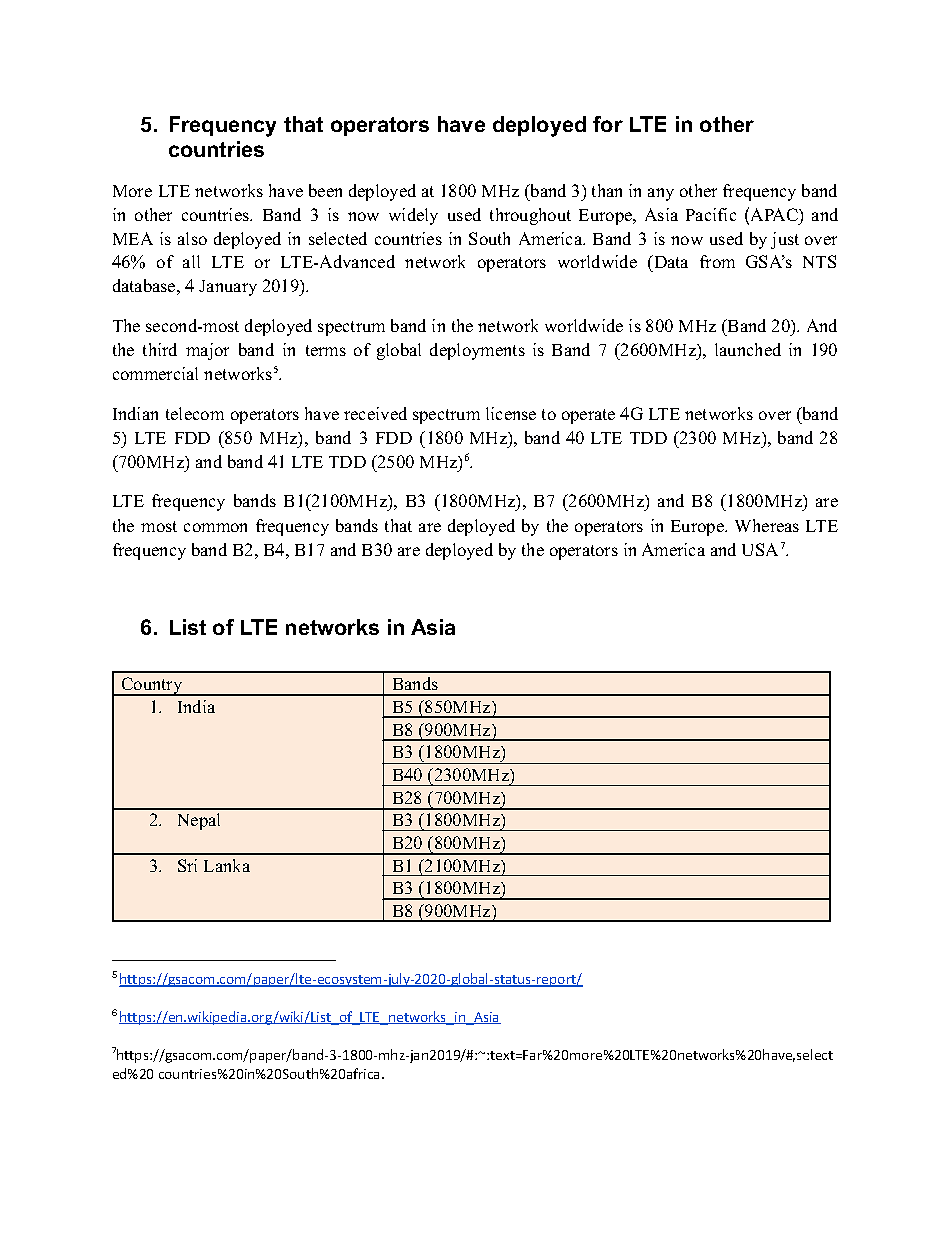 The height and width of the screenshot is (1233, 952). I want to click on operate, so click(588, 416).
